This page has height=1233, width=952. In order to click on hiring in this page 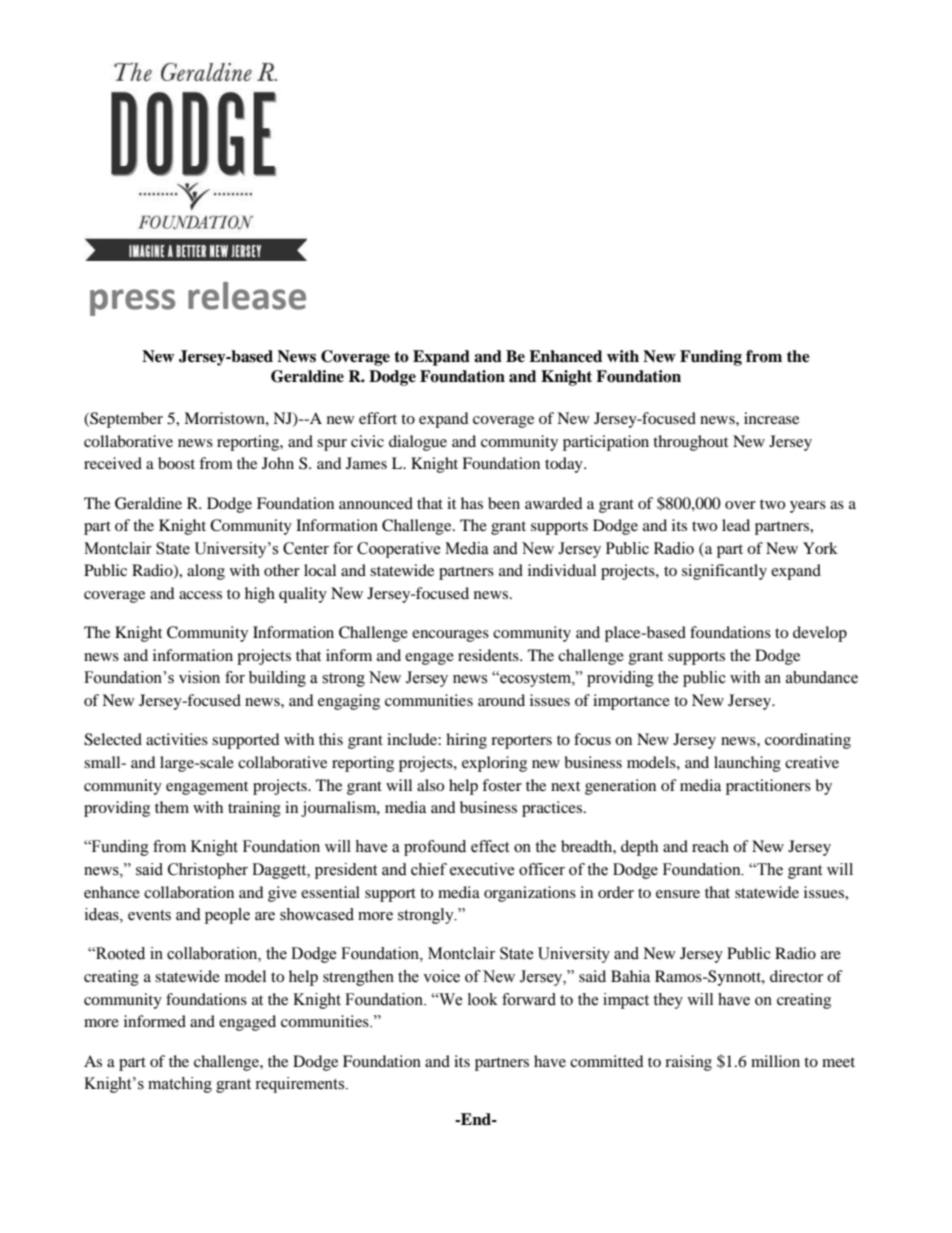, I will do `click(466, 741)`.
